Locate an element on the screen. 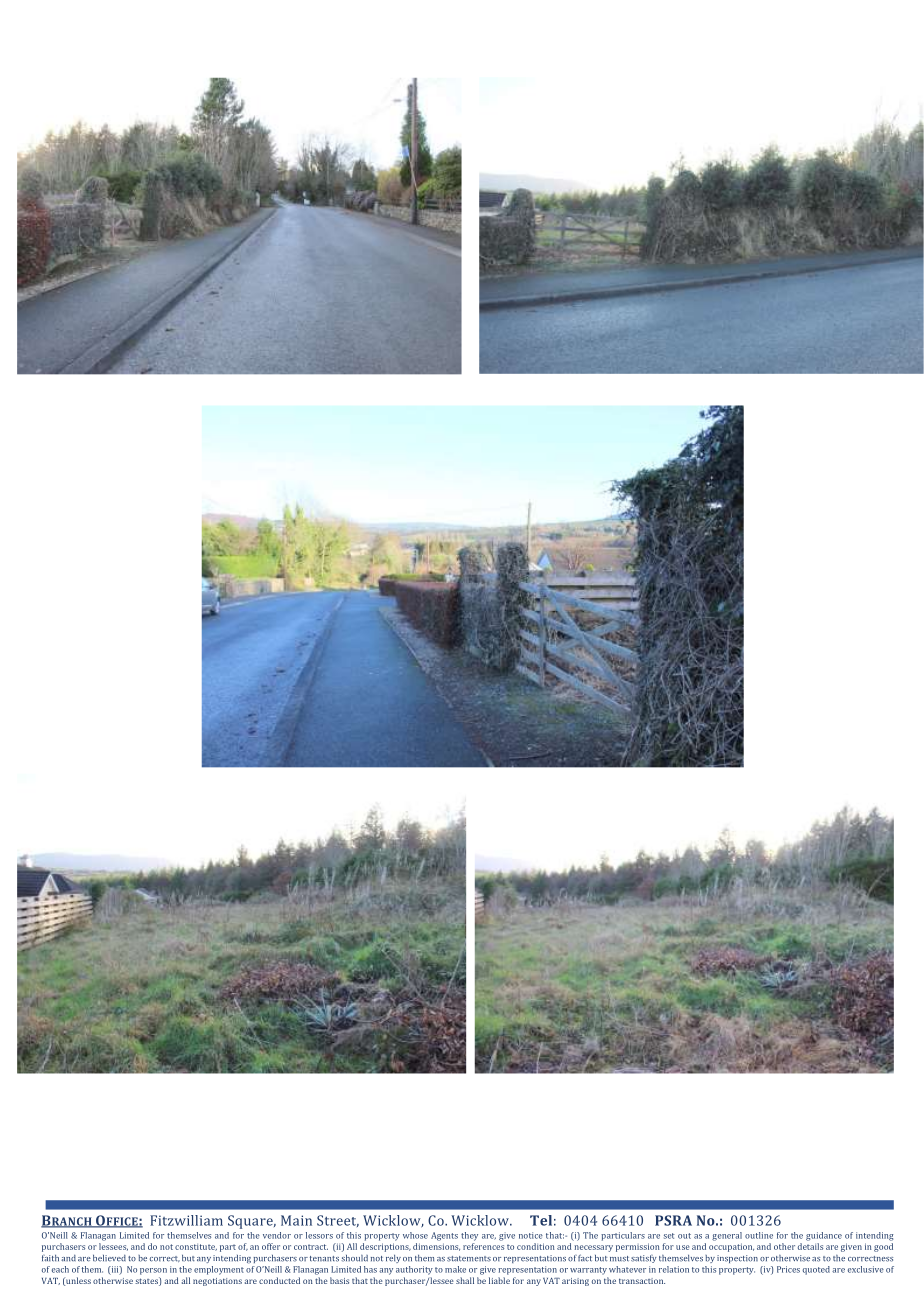  dimensions is located at coordinates (436, 1247).
